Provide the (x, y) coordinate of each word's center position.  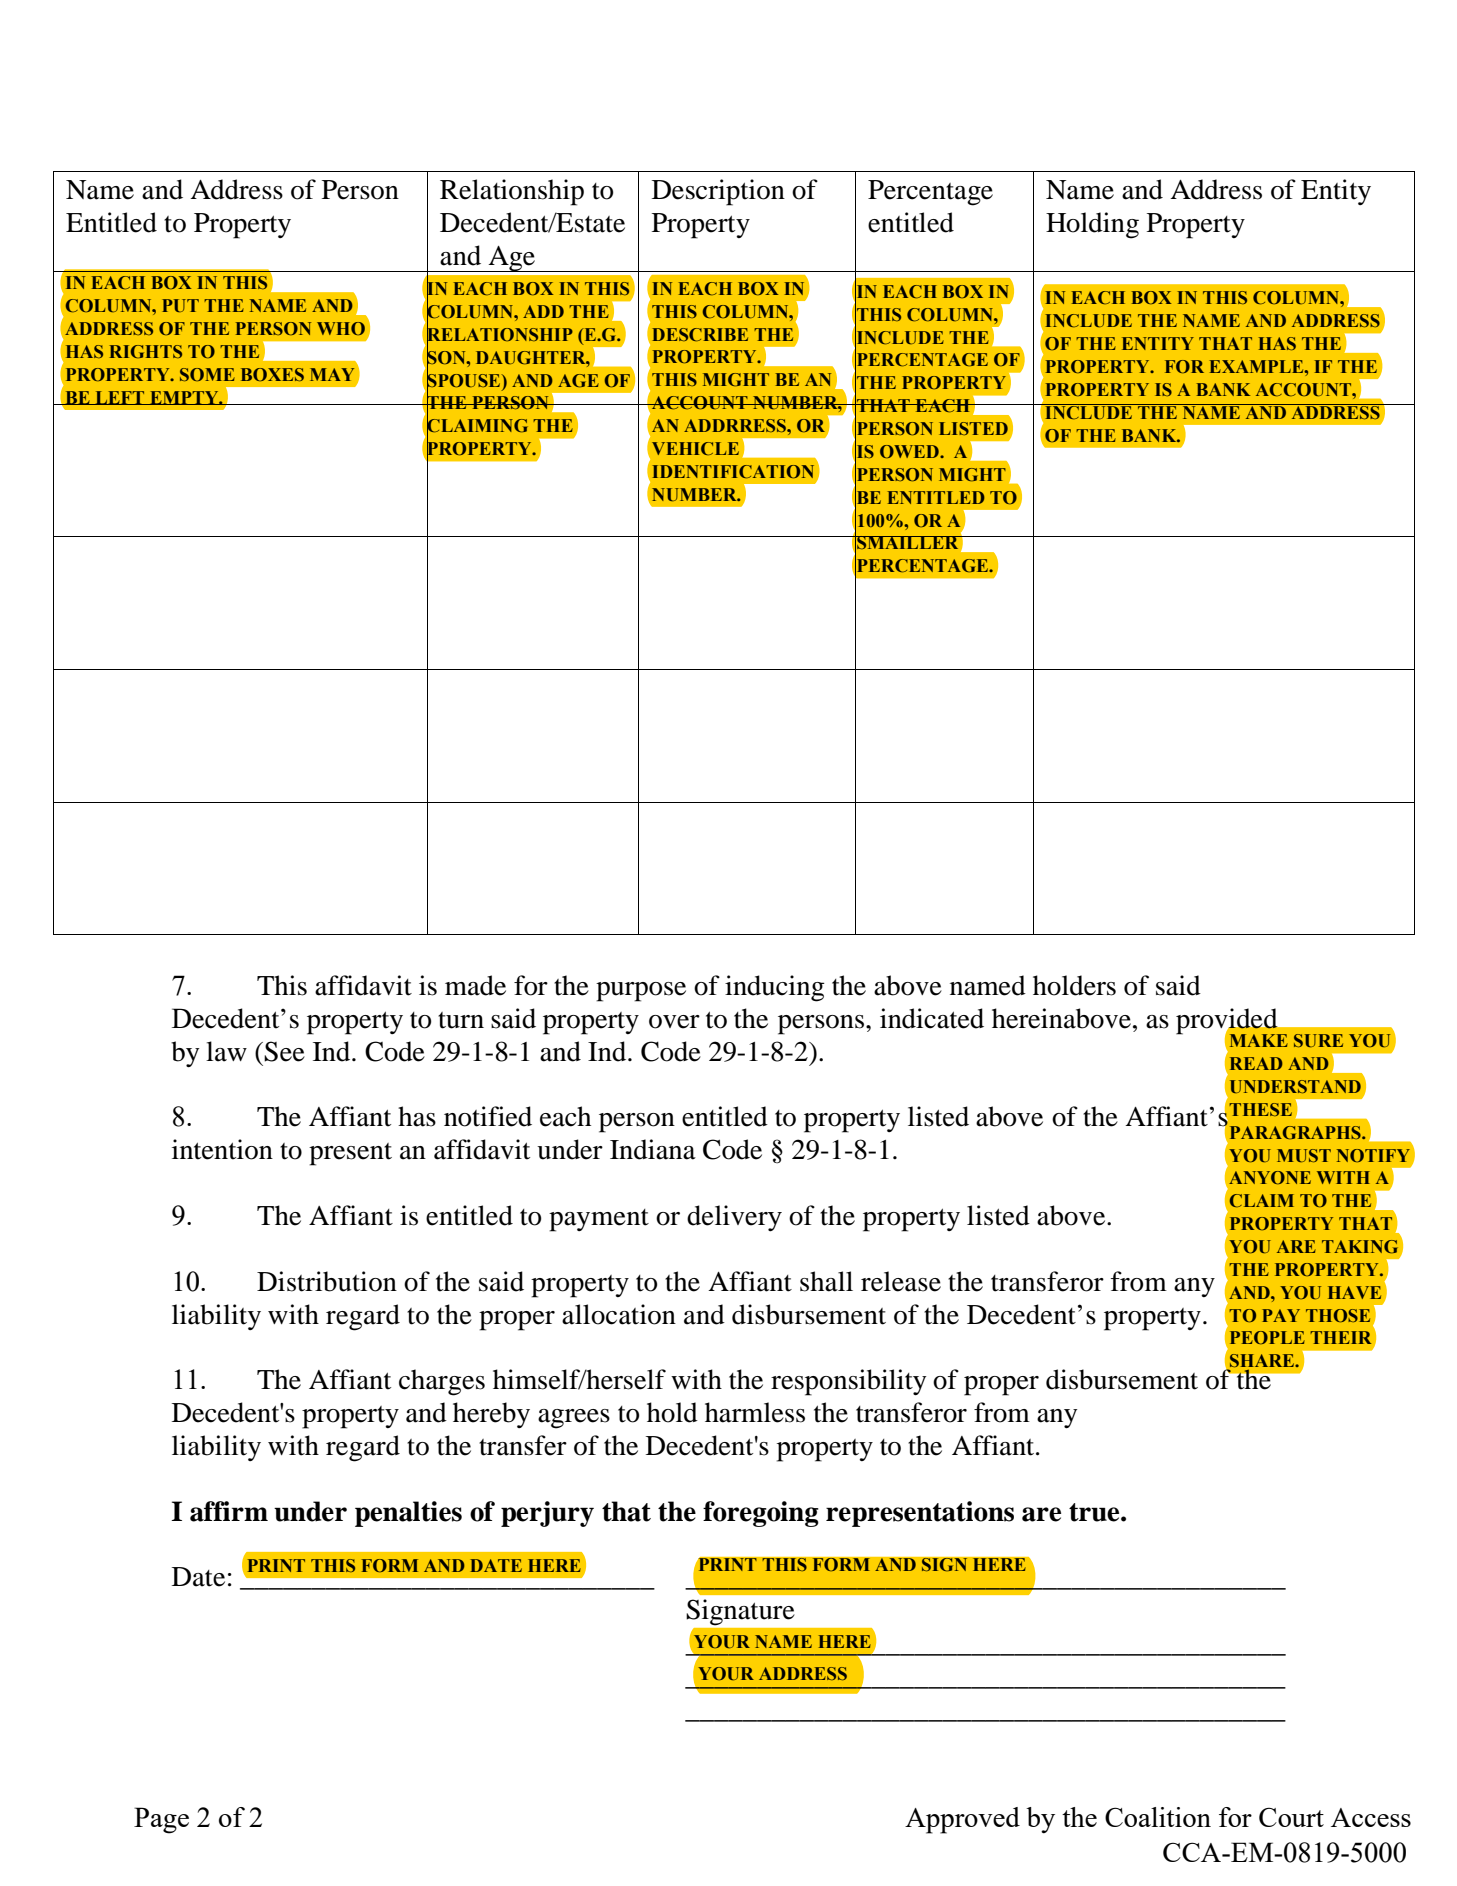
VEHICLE (695, 448)
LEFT (120, 398)
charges (442, 1382)
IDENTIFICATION (733, 472)
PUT (180, 305)
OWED (910, 451)
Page (161, 1820)
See (284, 1051)
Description (718, 192)
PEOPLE (1267, 1337)
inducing (775, 988)
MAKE (1259, 1040)
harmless (755, 1412)
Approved (962, 1820)
